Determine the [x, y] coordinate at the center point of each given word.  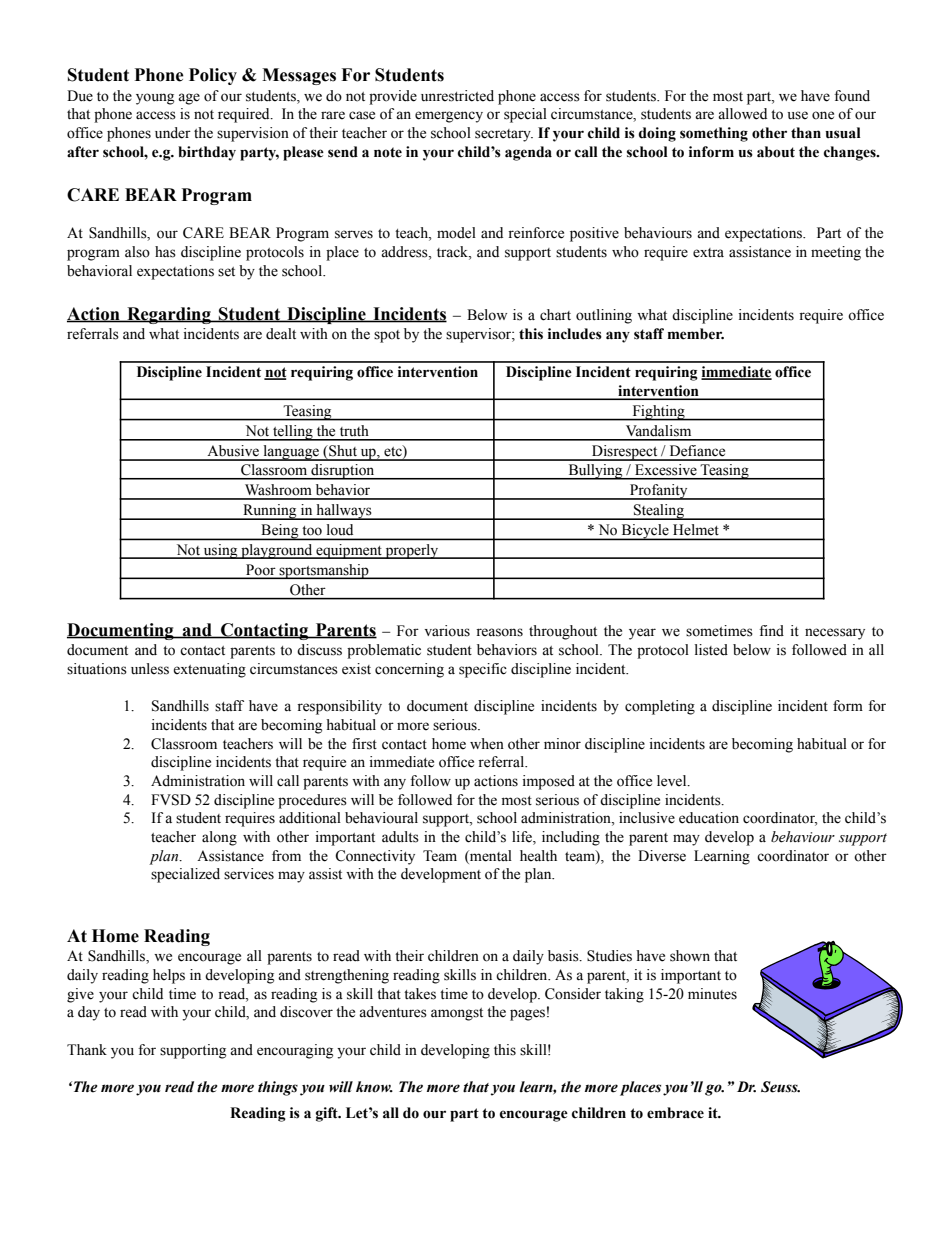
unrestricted [457, 96]
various [447, 631]
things [278, 1088]
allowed [742, 114]
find [771, 631]
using [220, 551]
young [155, 99]
